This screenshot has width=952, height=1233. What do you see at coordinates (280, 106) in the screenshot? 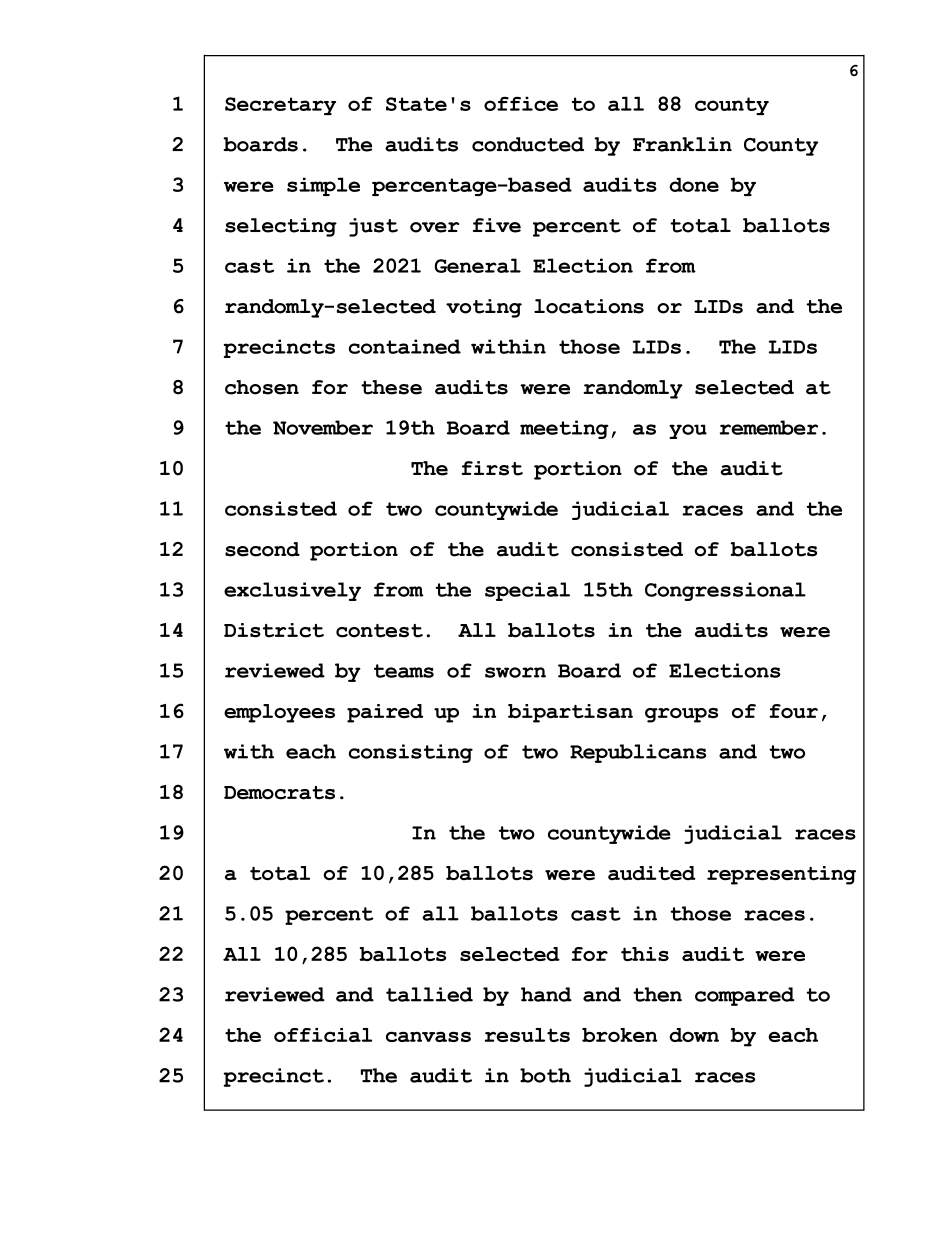
I see `Secretary` at bounding box center [280, 106].
